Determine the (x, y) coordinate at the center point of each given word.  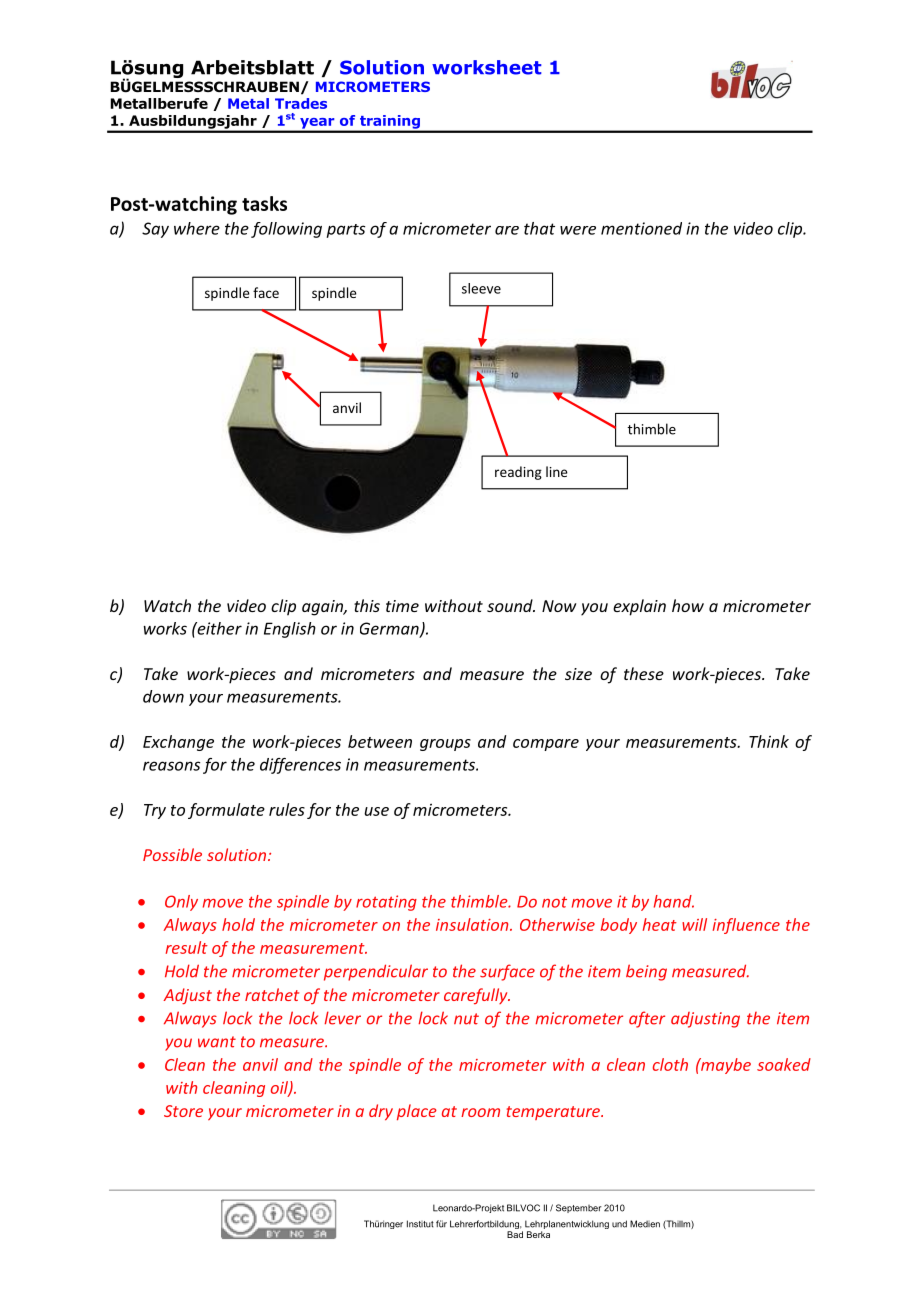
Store (183, 1111)
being (646, 972)
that (539, 228)
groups (445, 745)
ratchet (272, 994)
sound (511, 605)
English (290, 630)
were (578, 230)
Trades (301, 103)
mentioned (641, 228)
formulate (226, 811)
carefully (477, 996)
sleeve (481, 288)
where (197, 228)
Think (769, 741)
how (688, 605)
